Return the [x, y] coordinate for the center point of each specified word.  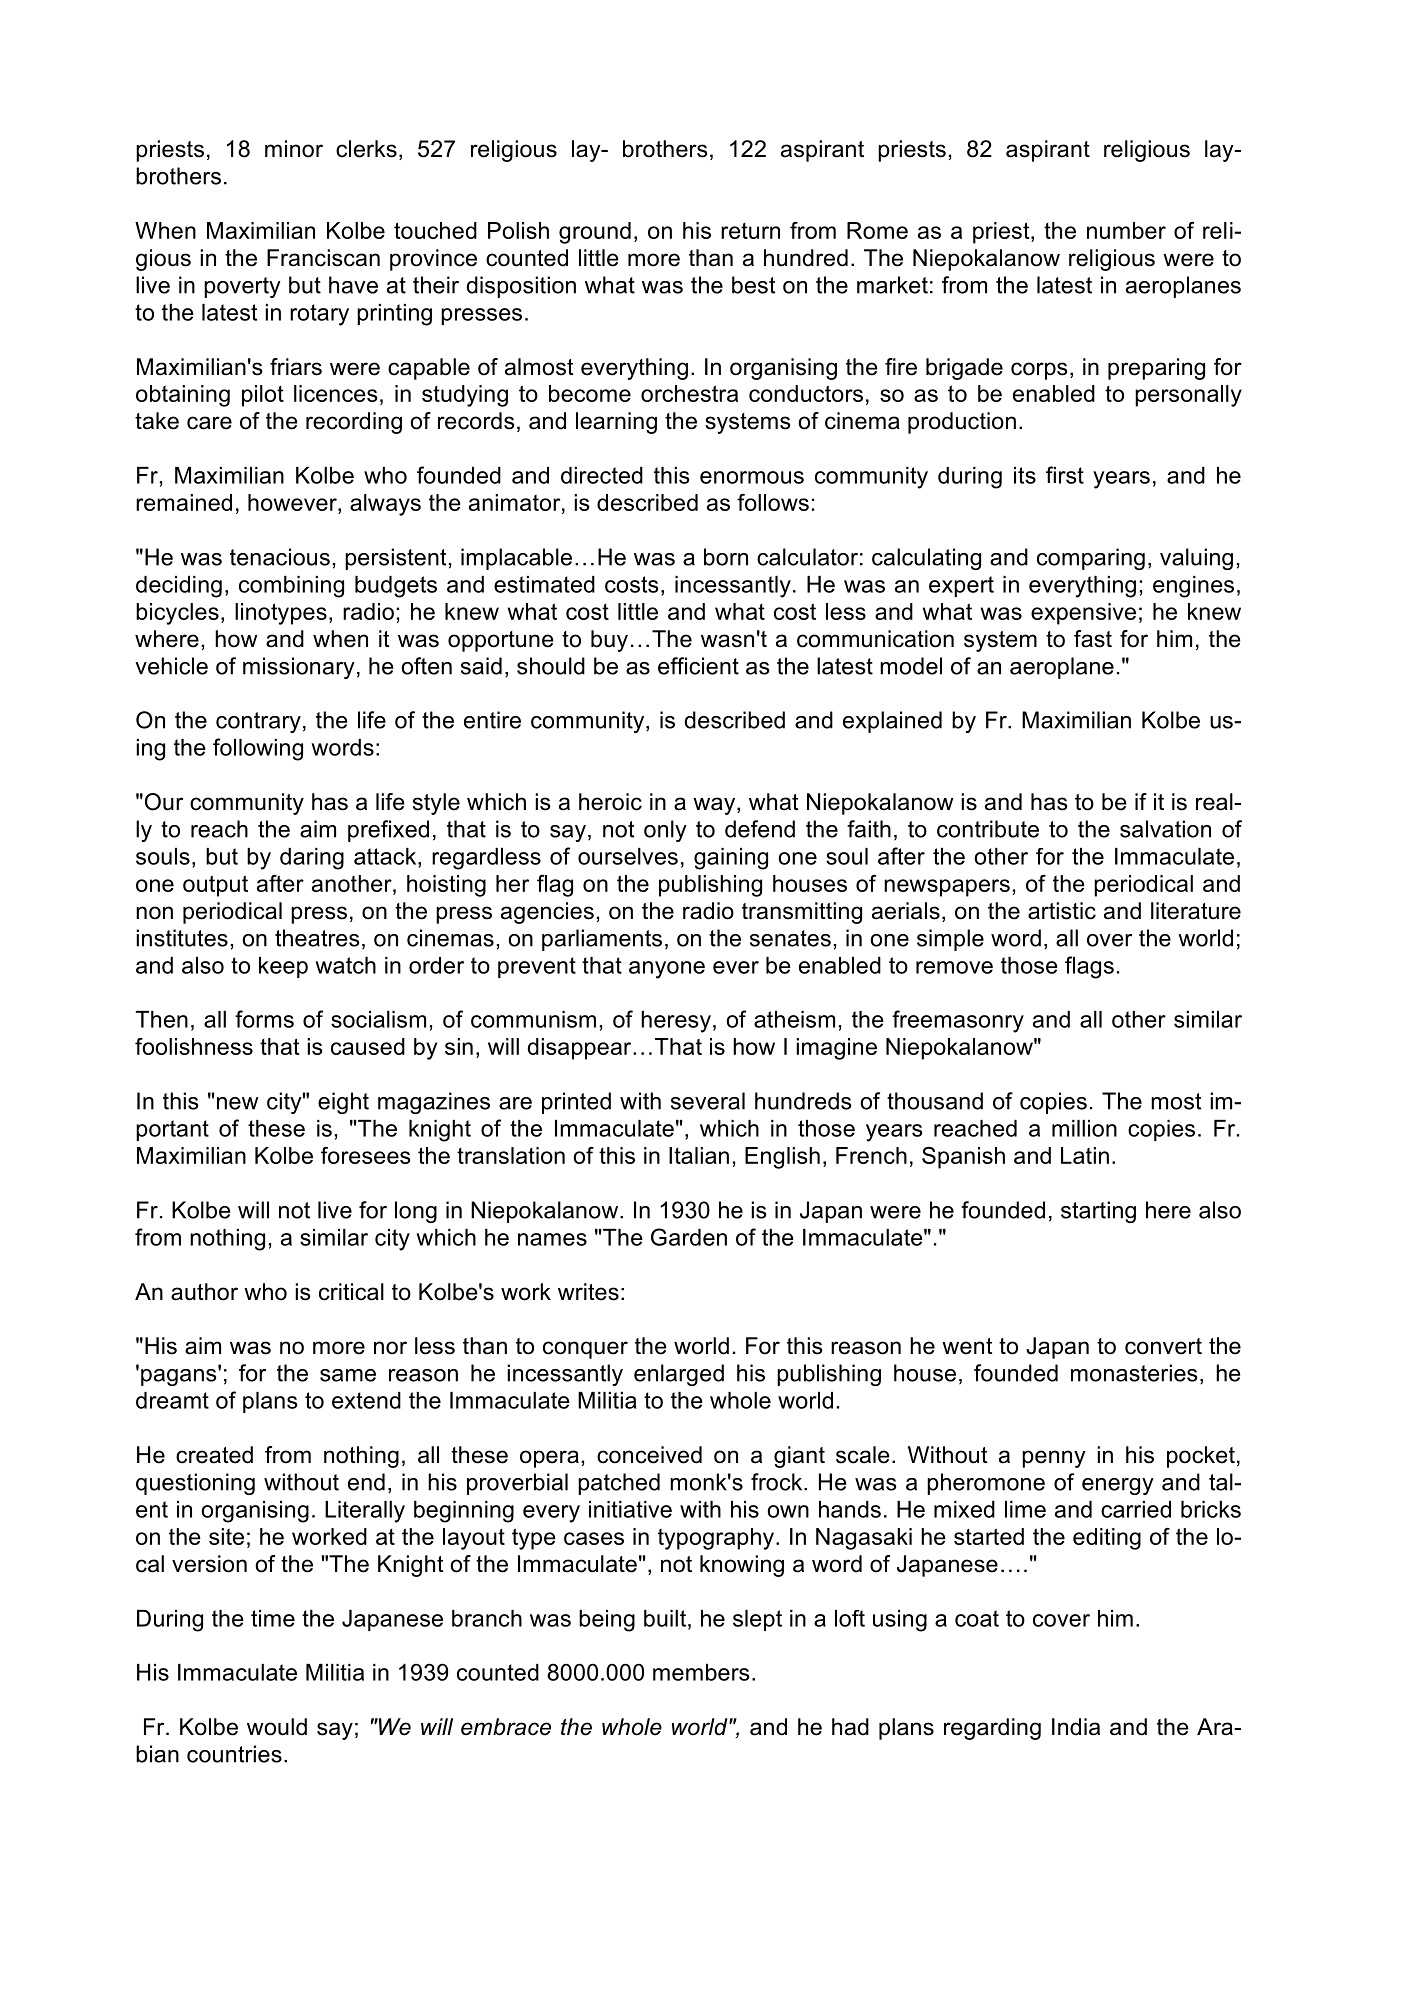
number [1126, 230]
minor [294, 149]
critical [351, 1292]
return [750, 231]
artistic [1062, 911]
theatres [317, 938]
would [277, 1727]
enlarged [679, 1375]
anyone [667, 970]
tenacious [280, 557]
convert [1163, 1346]
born [726, 557]
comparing [1091, 559]
